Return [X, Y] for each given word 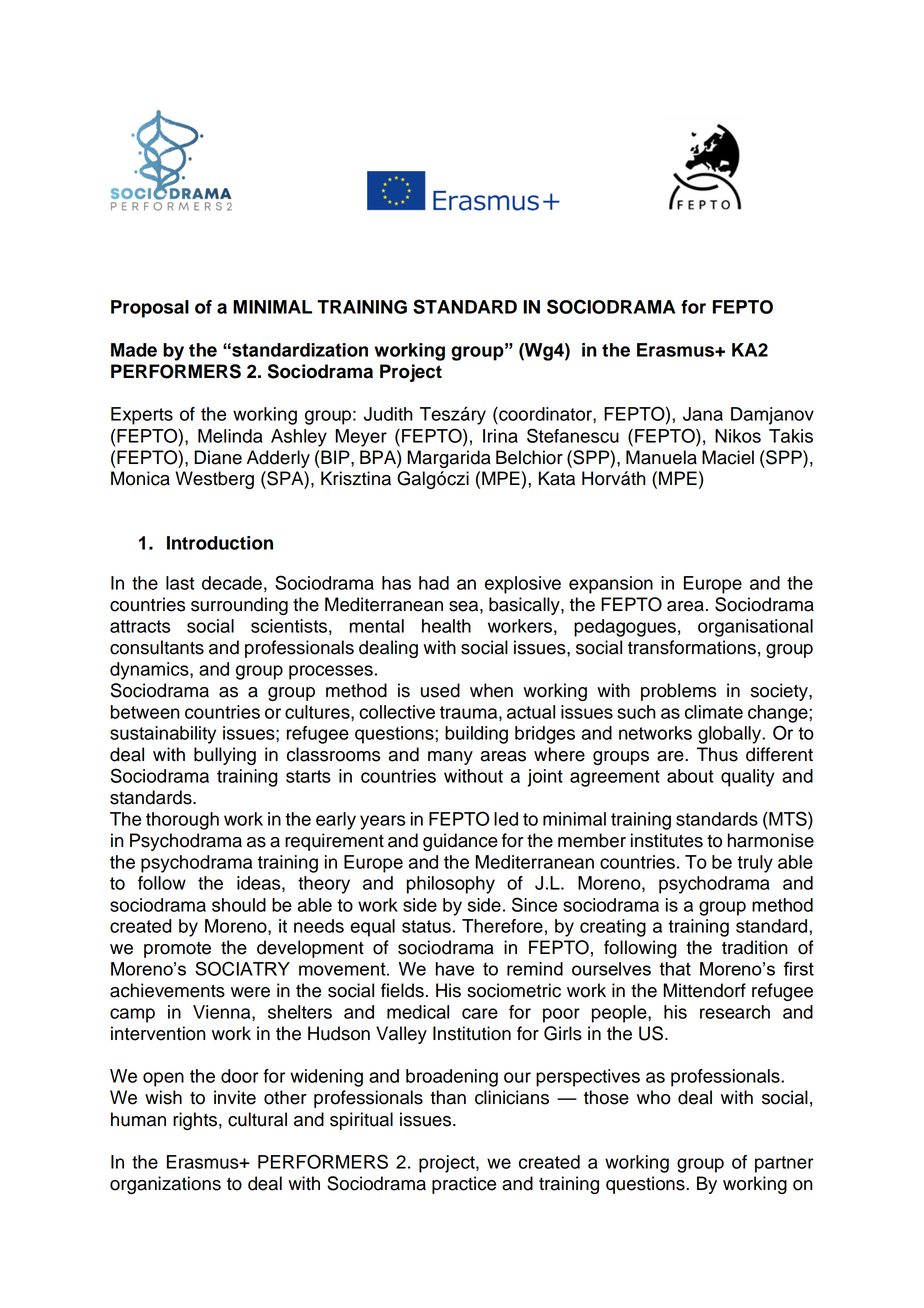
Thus [717, 754]
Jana [703, 414]
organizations [165, 1185]
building [476, 735]
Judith [388, 414]
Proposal [150, 309]
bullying [225, 756]
